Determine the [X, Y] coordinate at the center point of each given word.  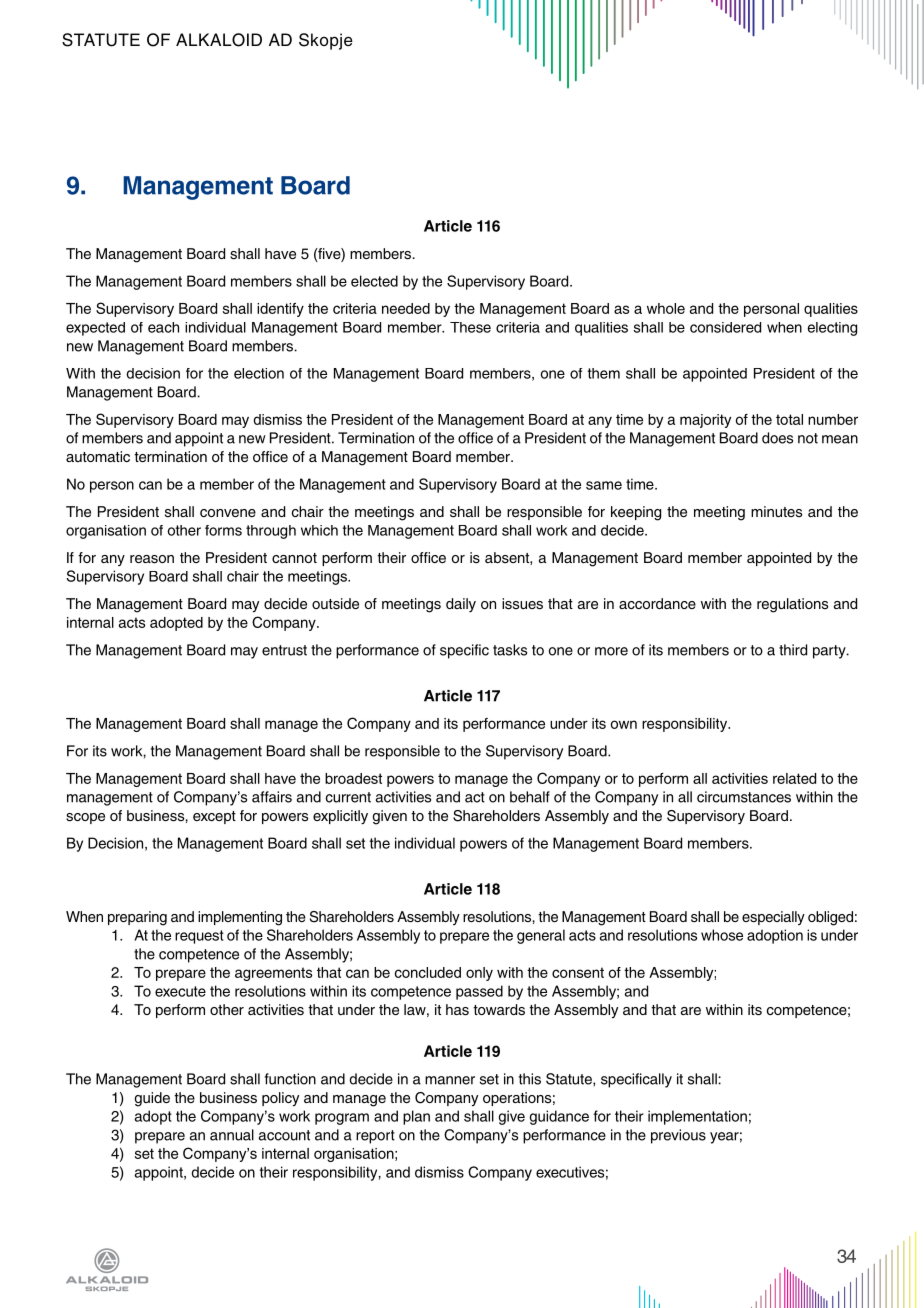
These [470, 327]
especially [773, 918]
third [793, 650]
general [541, 936]
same [604, 485]
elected [374, 281]
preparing [137, 918]
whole [666, 308]
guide [152, 1099]
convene [228, 513]
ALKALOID [219, 40]
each [163, 327]
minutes [776, 511]
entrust [284, 650]
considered [725, 327]
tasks [510, 650]
